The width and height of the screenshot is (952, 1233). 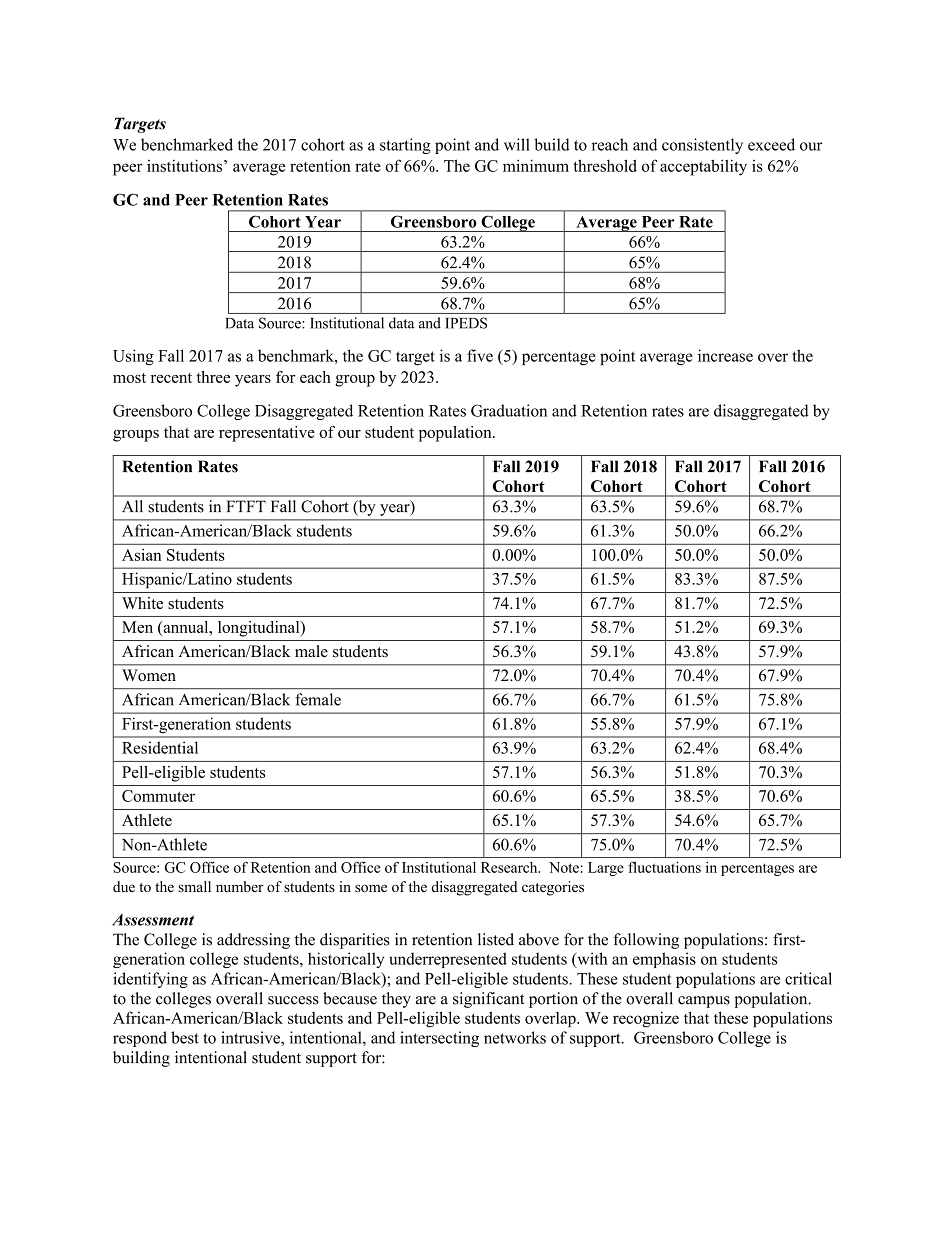 What do you see at coordinates (158, 796) in the screenshot?
I see `Commuter` at bounding box center [158, 796].
